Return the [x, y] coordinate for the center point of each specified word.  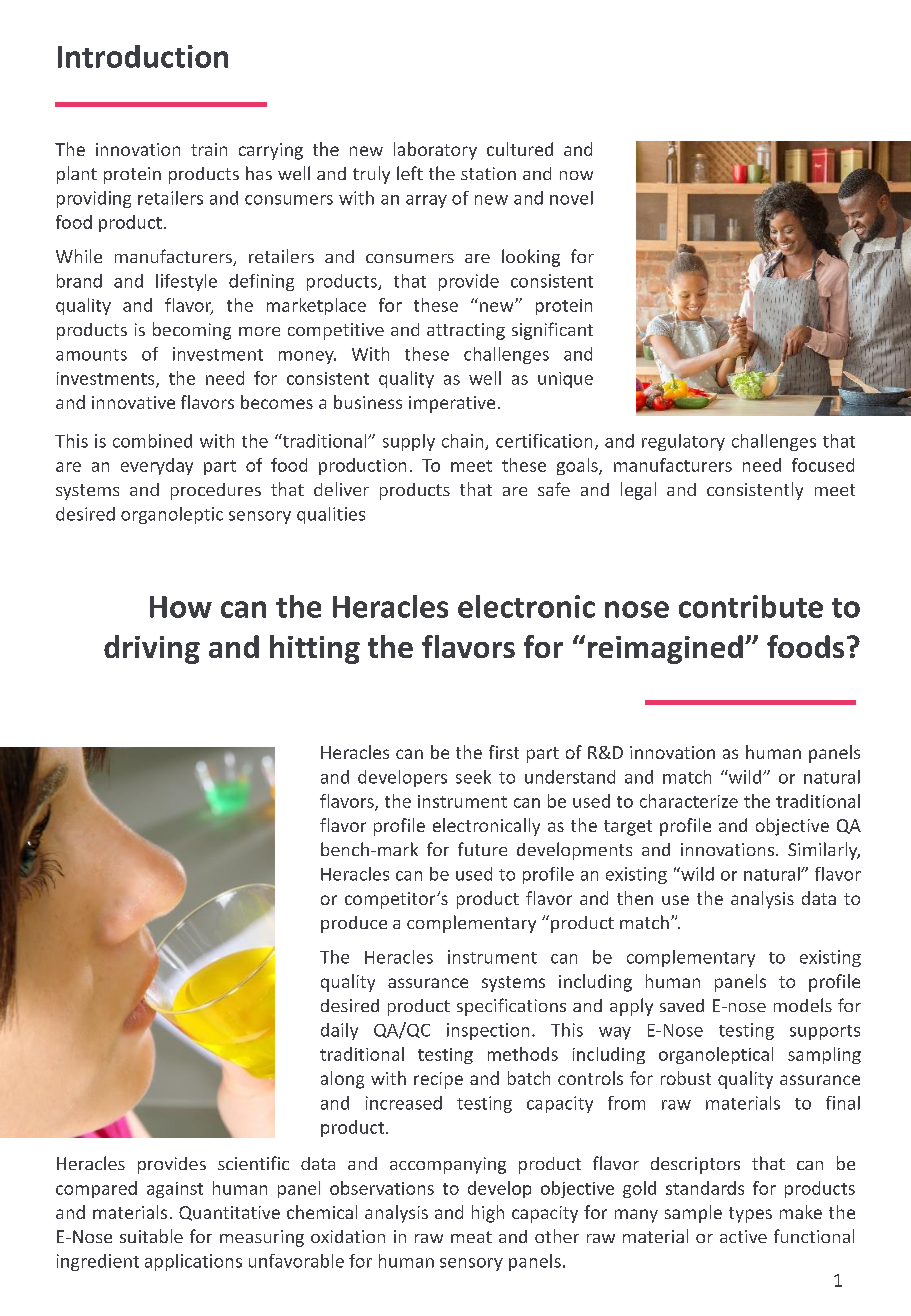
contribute [751, 606]
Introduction [143, 56]
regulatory [683, 442]
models [803, 1005]
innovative [133, 402]
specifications [511, 1007]
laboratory [435, 151]
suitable [151, 1236]
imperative [452, 404]
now [576, 175]
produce [354, 924]
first [504, 752]
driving [152, 649]
